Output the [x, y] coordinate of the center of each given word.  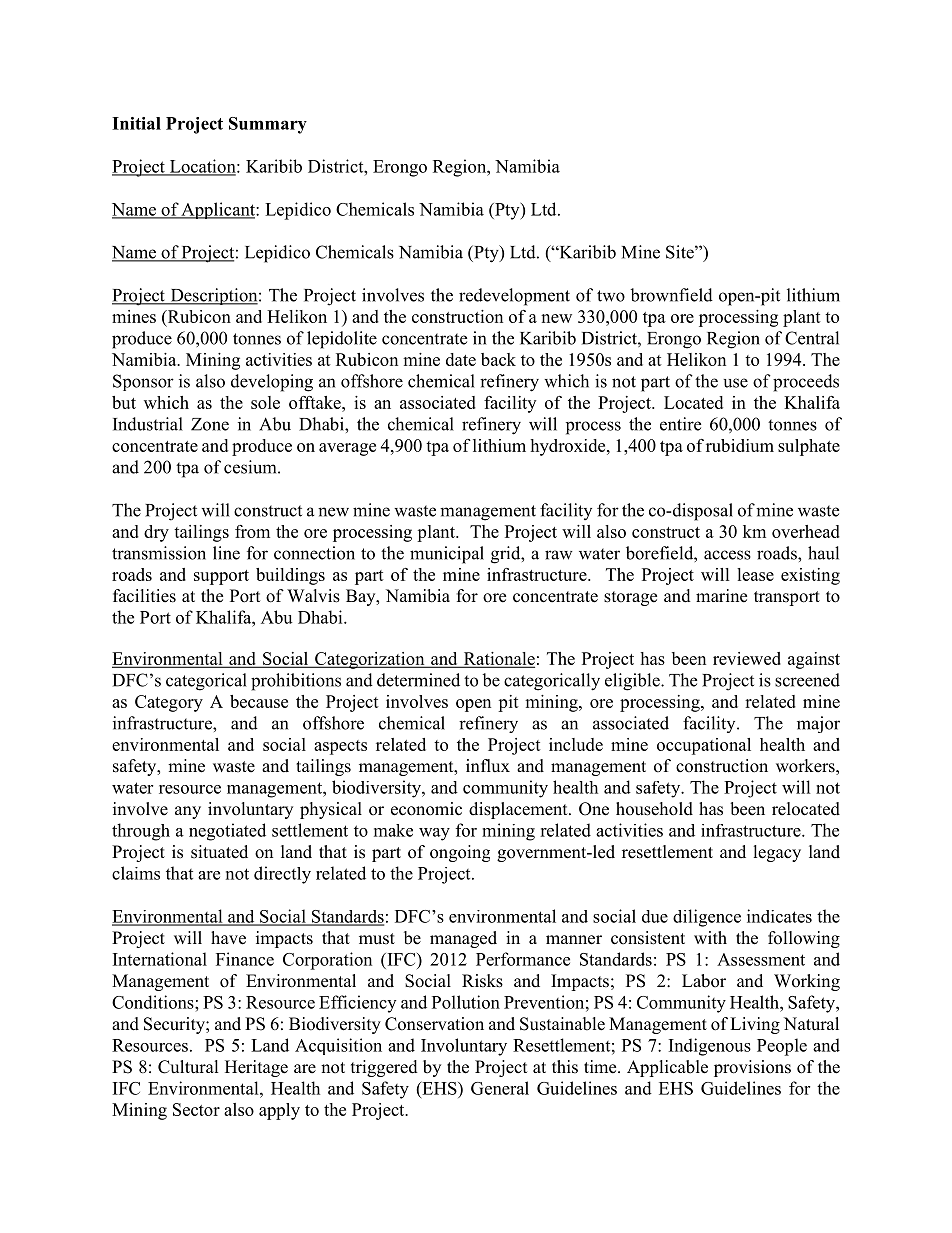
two [611, 296]
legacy [777, 853]
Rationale [498, 659]
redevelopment [514, 297]
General [500, 1088]
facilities [144, 596]
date [461, 359]
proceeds [806, 383]
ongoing [460, 853]
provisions [752, 1068]
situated [219, 852]
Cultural [188, 1067]
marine [721, 596]
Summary [268, 125]
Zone [210, 424]
